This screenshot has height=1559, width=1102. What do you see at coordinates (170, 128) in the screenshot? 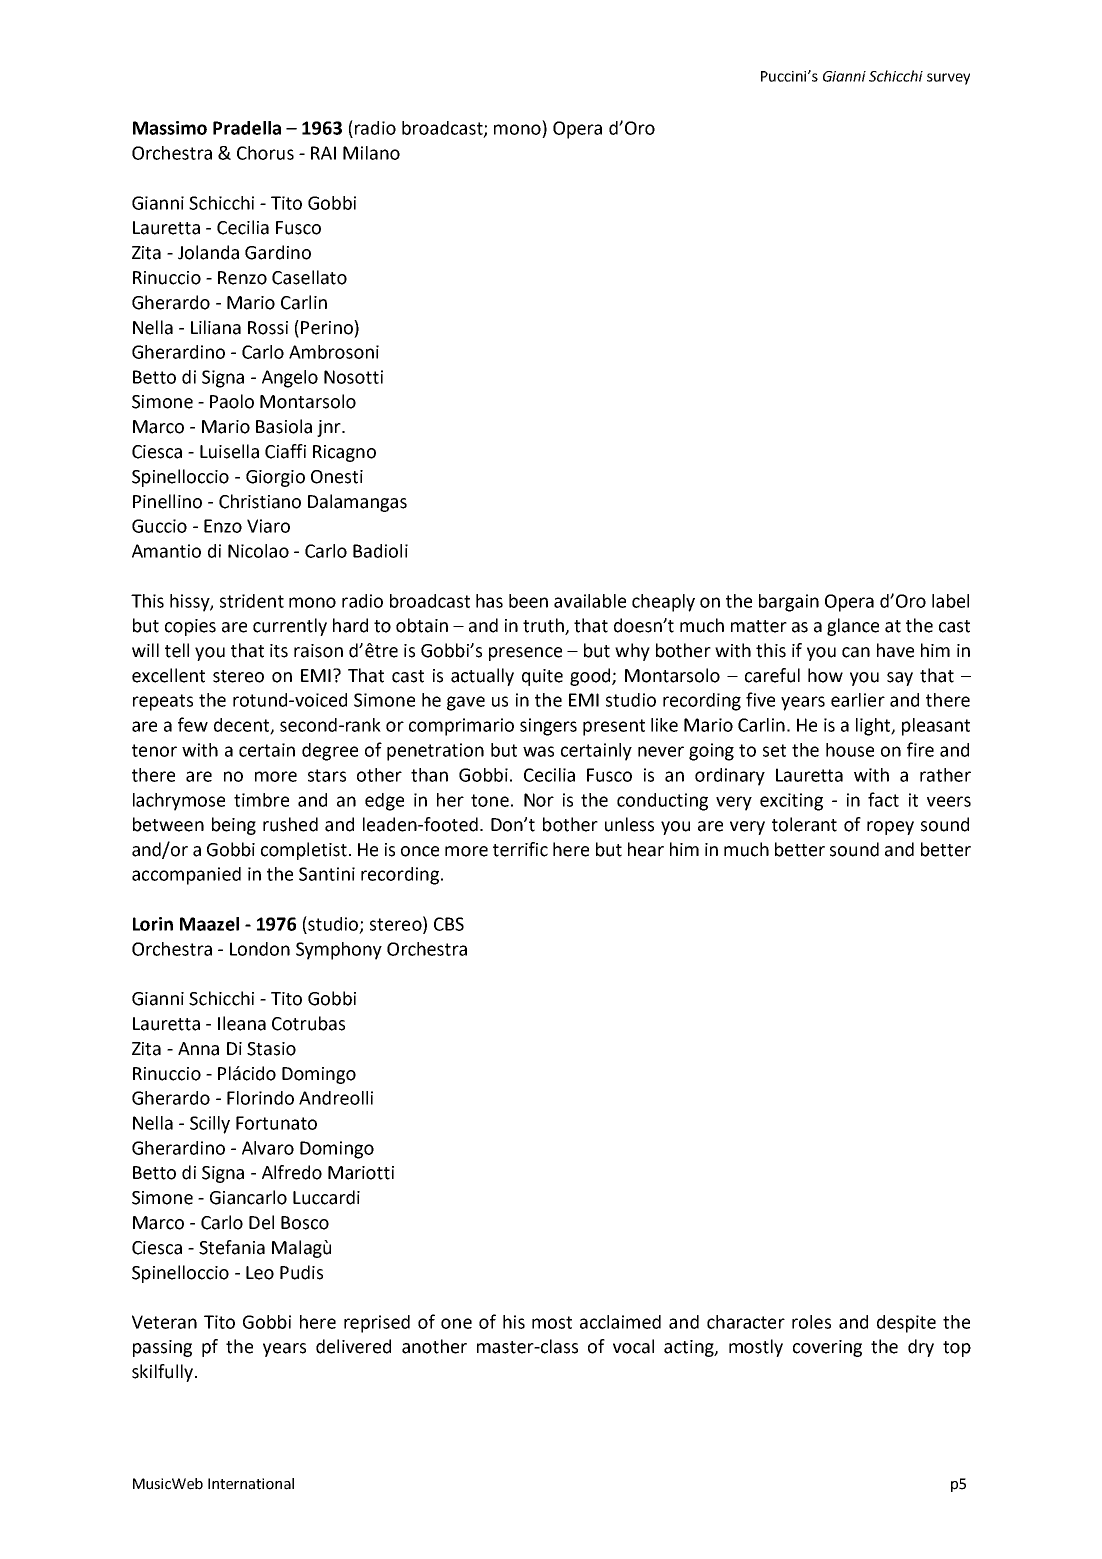
I see `Massimo` at bounding box center [170, 128].
